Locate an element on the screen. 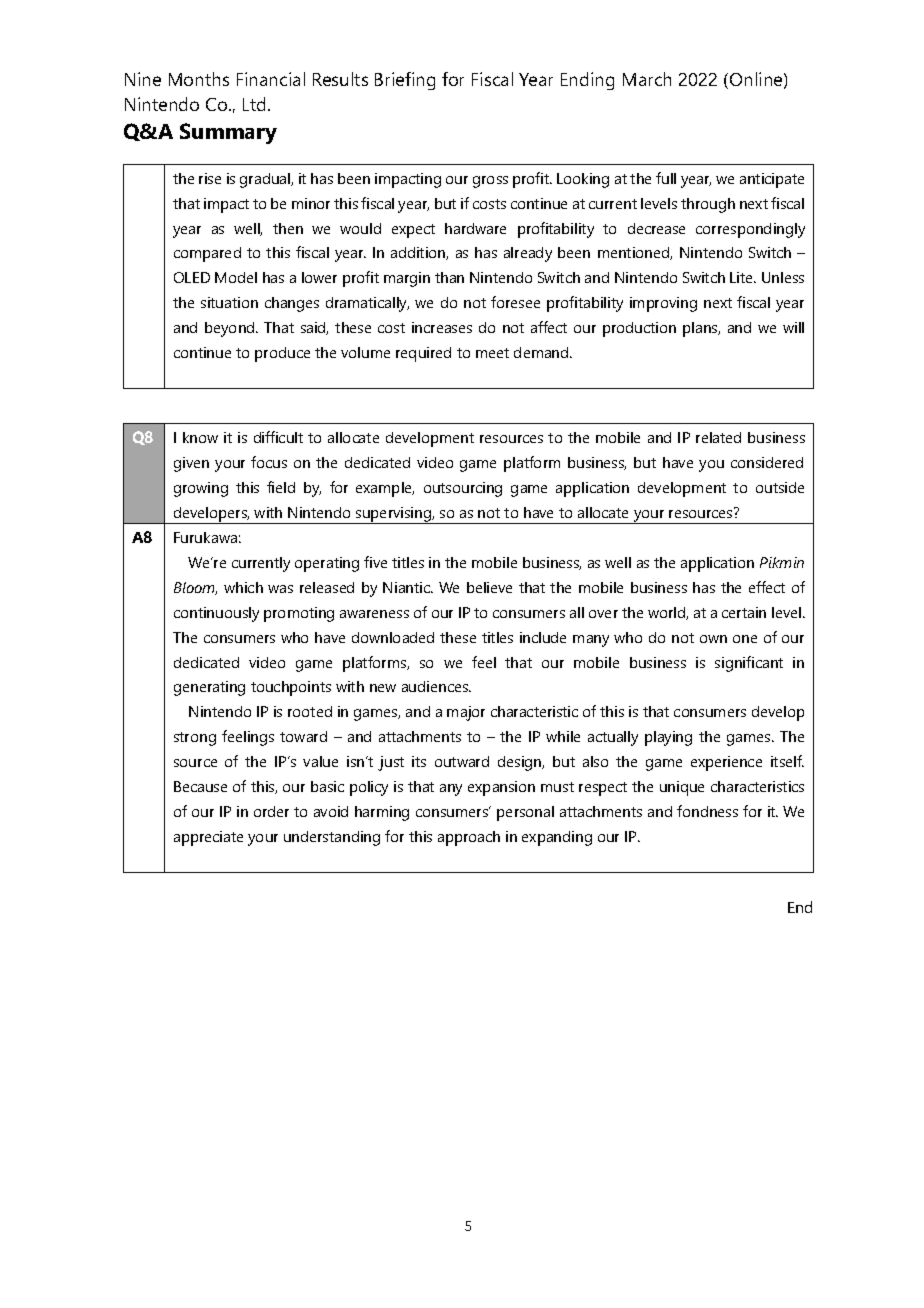 The image size is (924, 1308). approach is located at coordinates (469, 838).
